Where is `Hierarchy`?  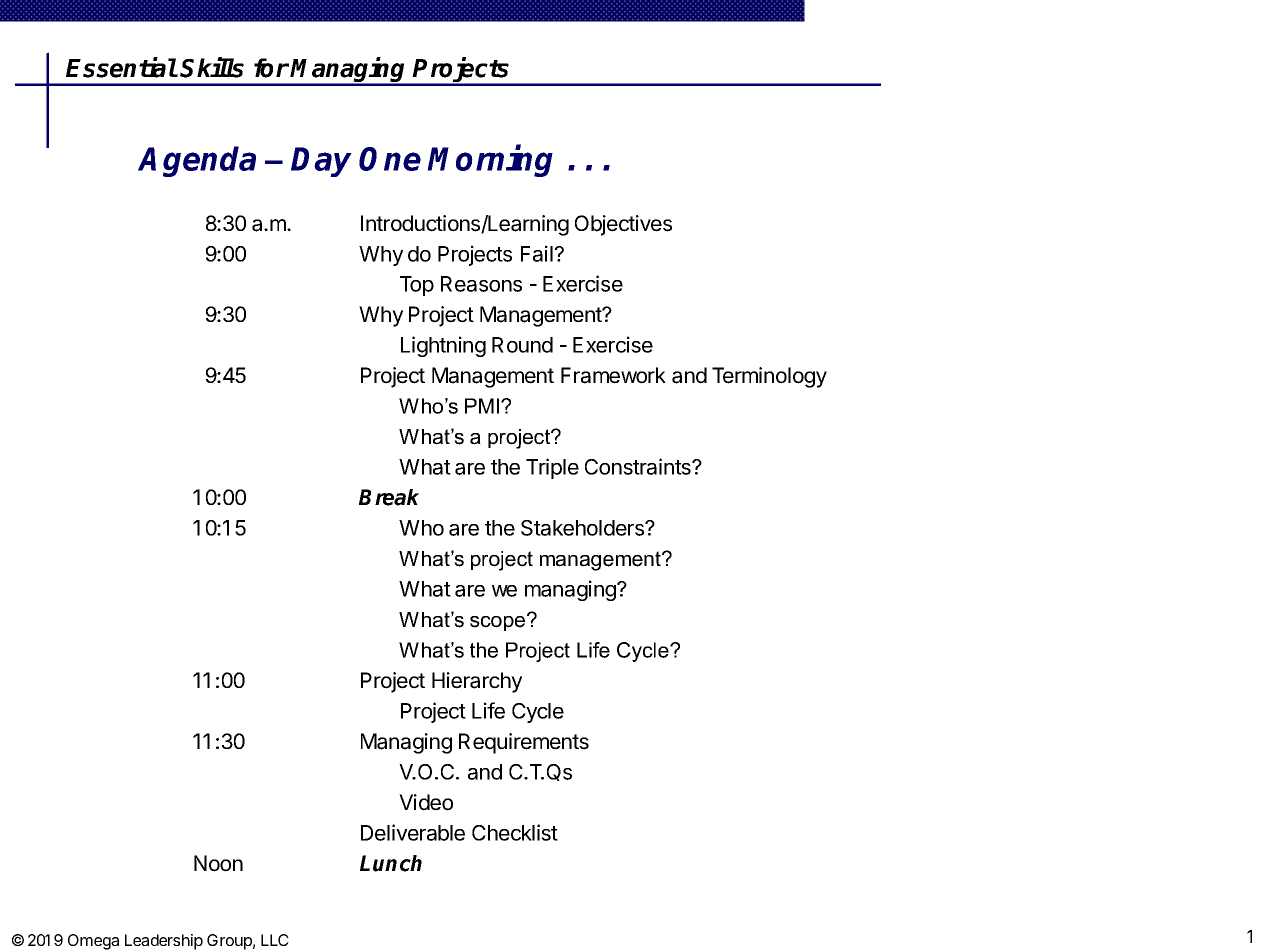 Hierarchy is located at coordinates (477, 682).
